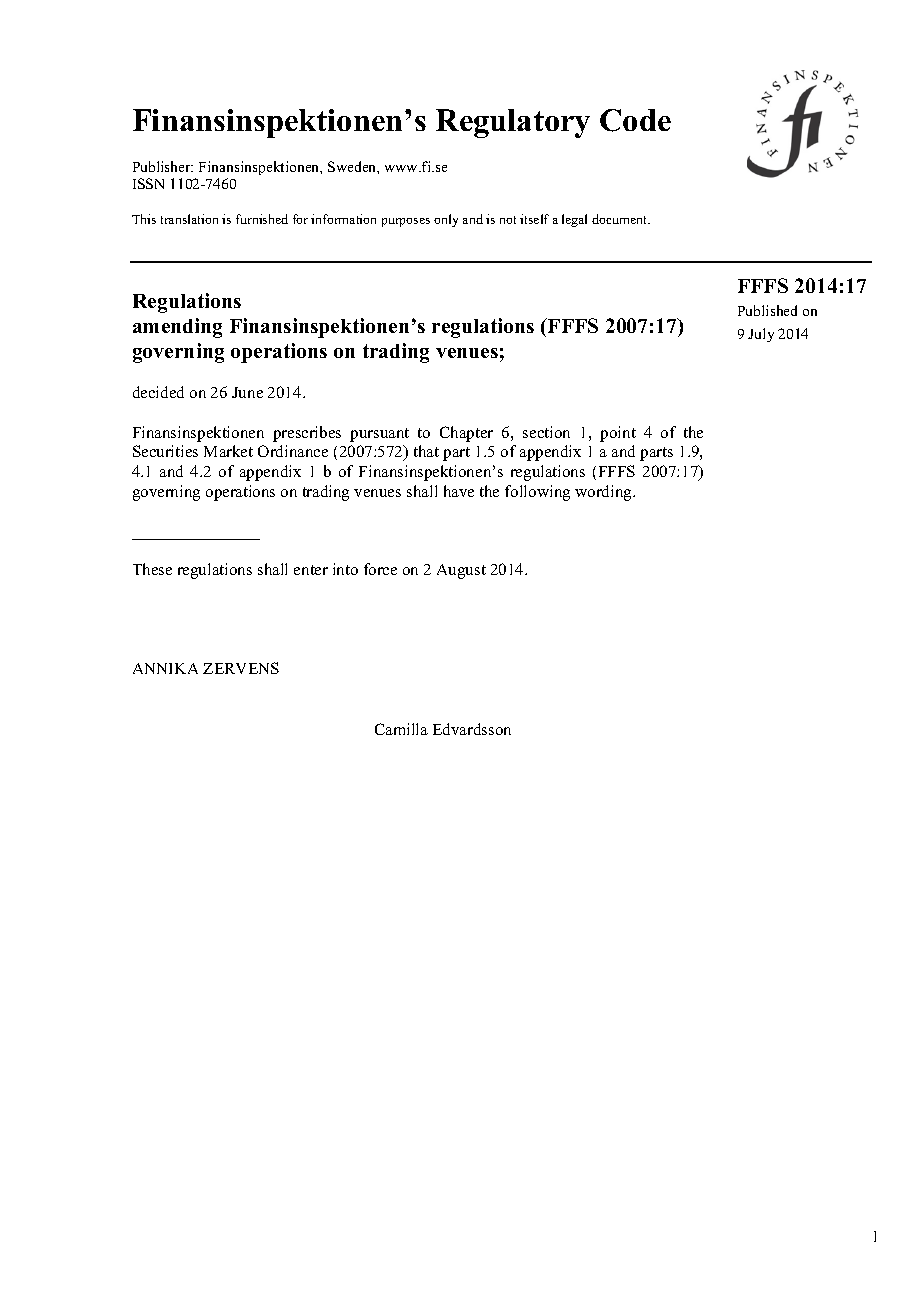  Describe the element at coordinates (401, 729) in the screenshot. I see `Camilla` at that location.
